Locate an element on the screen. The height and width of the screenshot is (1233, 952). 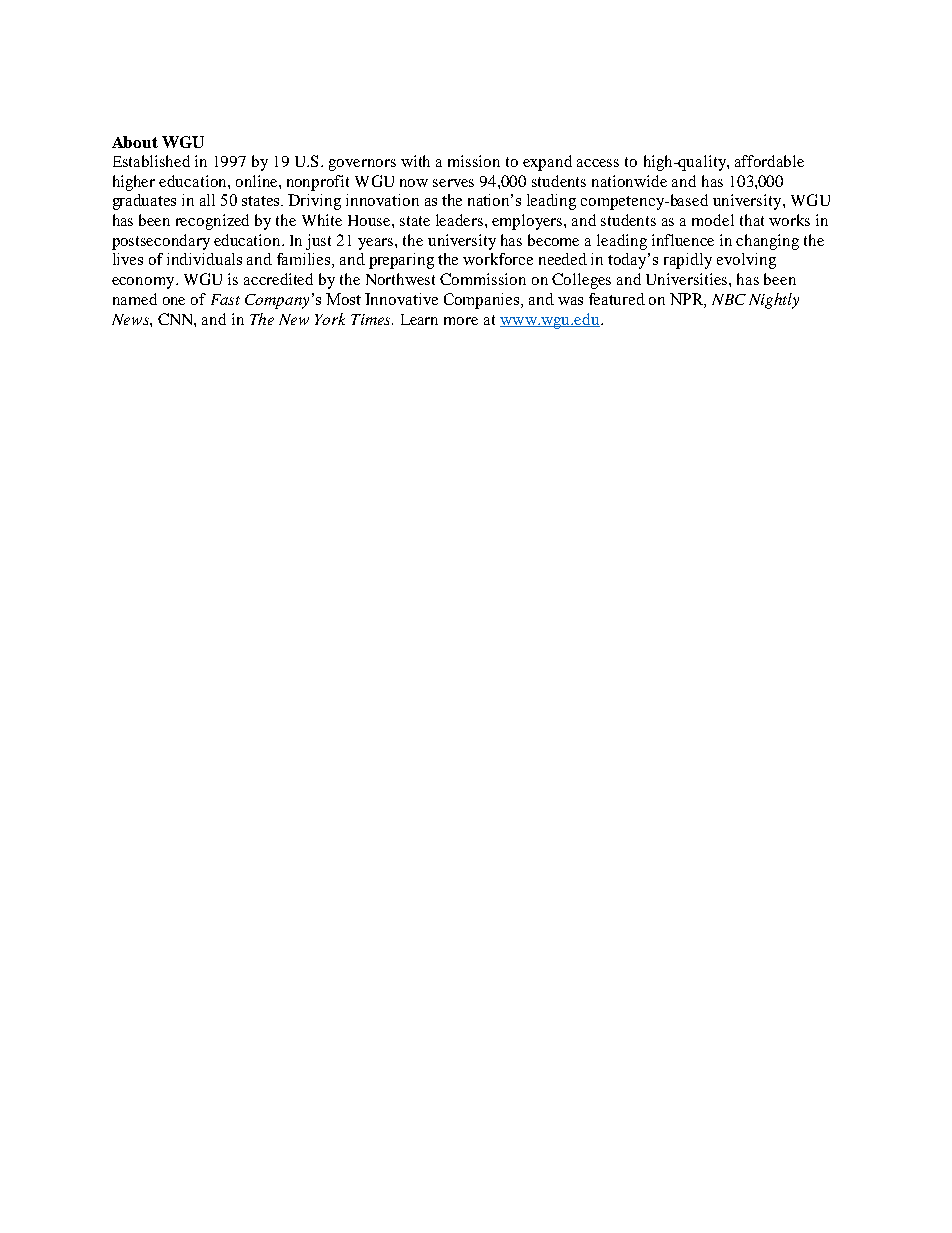
About is located at coordinates (135, 142).
